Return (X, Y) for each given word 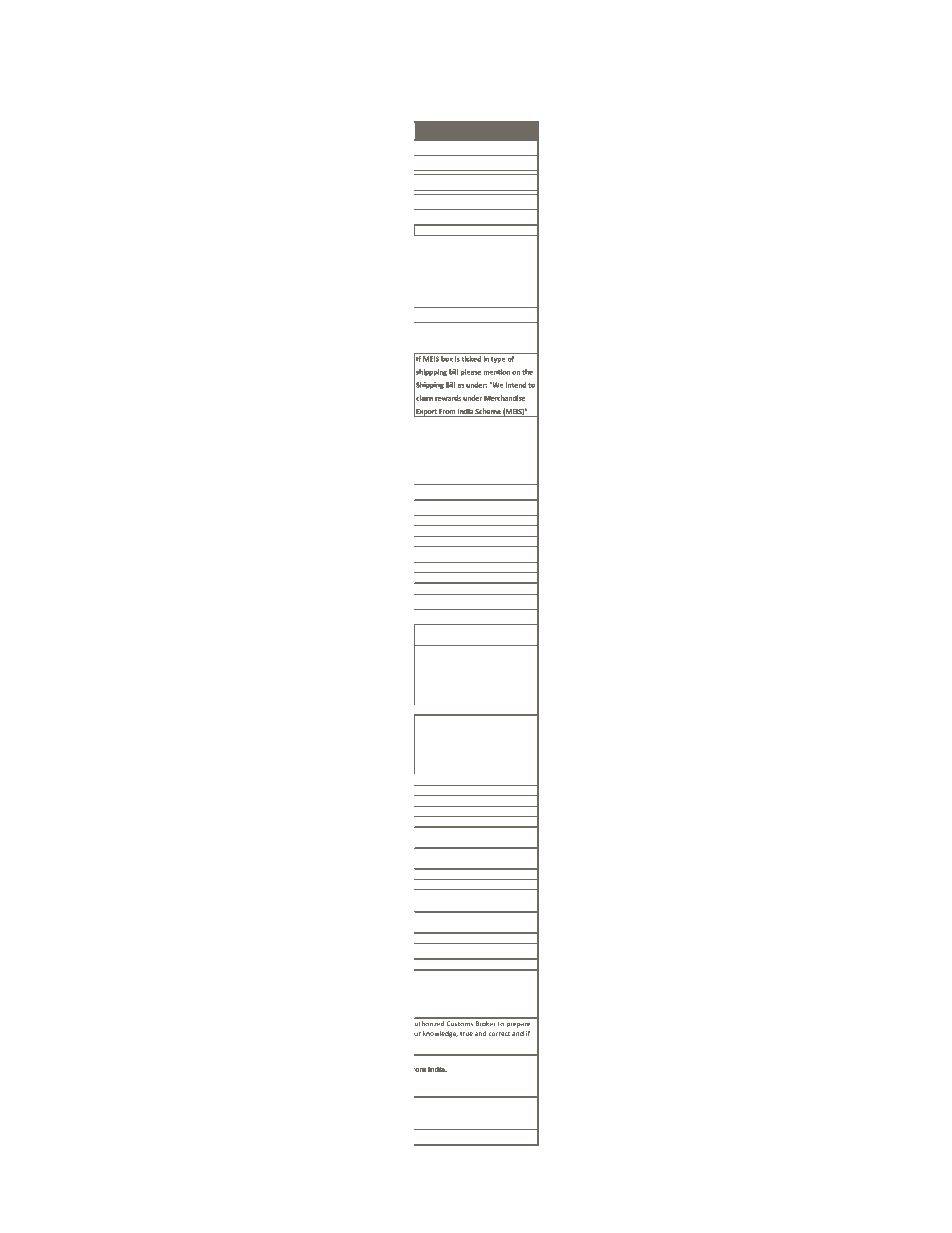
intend (516, 385)
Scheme (488, 412)
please (471, 372)
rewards (448, 398)
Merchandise (504, 398)
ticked (471, 359)
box (447, 359)
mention (496, 372)
